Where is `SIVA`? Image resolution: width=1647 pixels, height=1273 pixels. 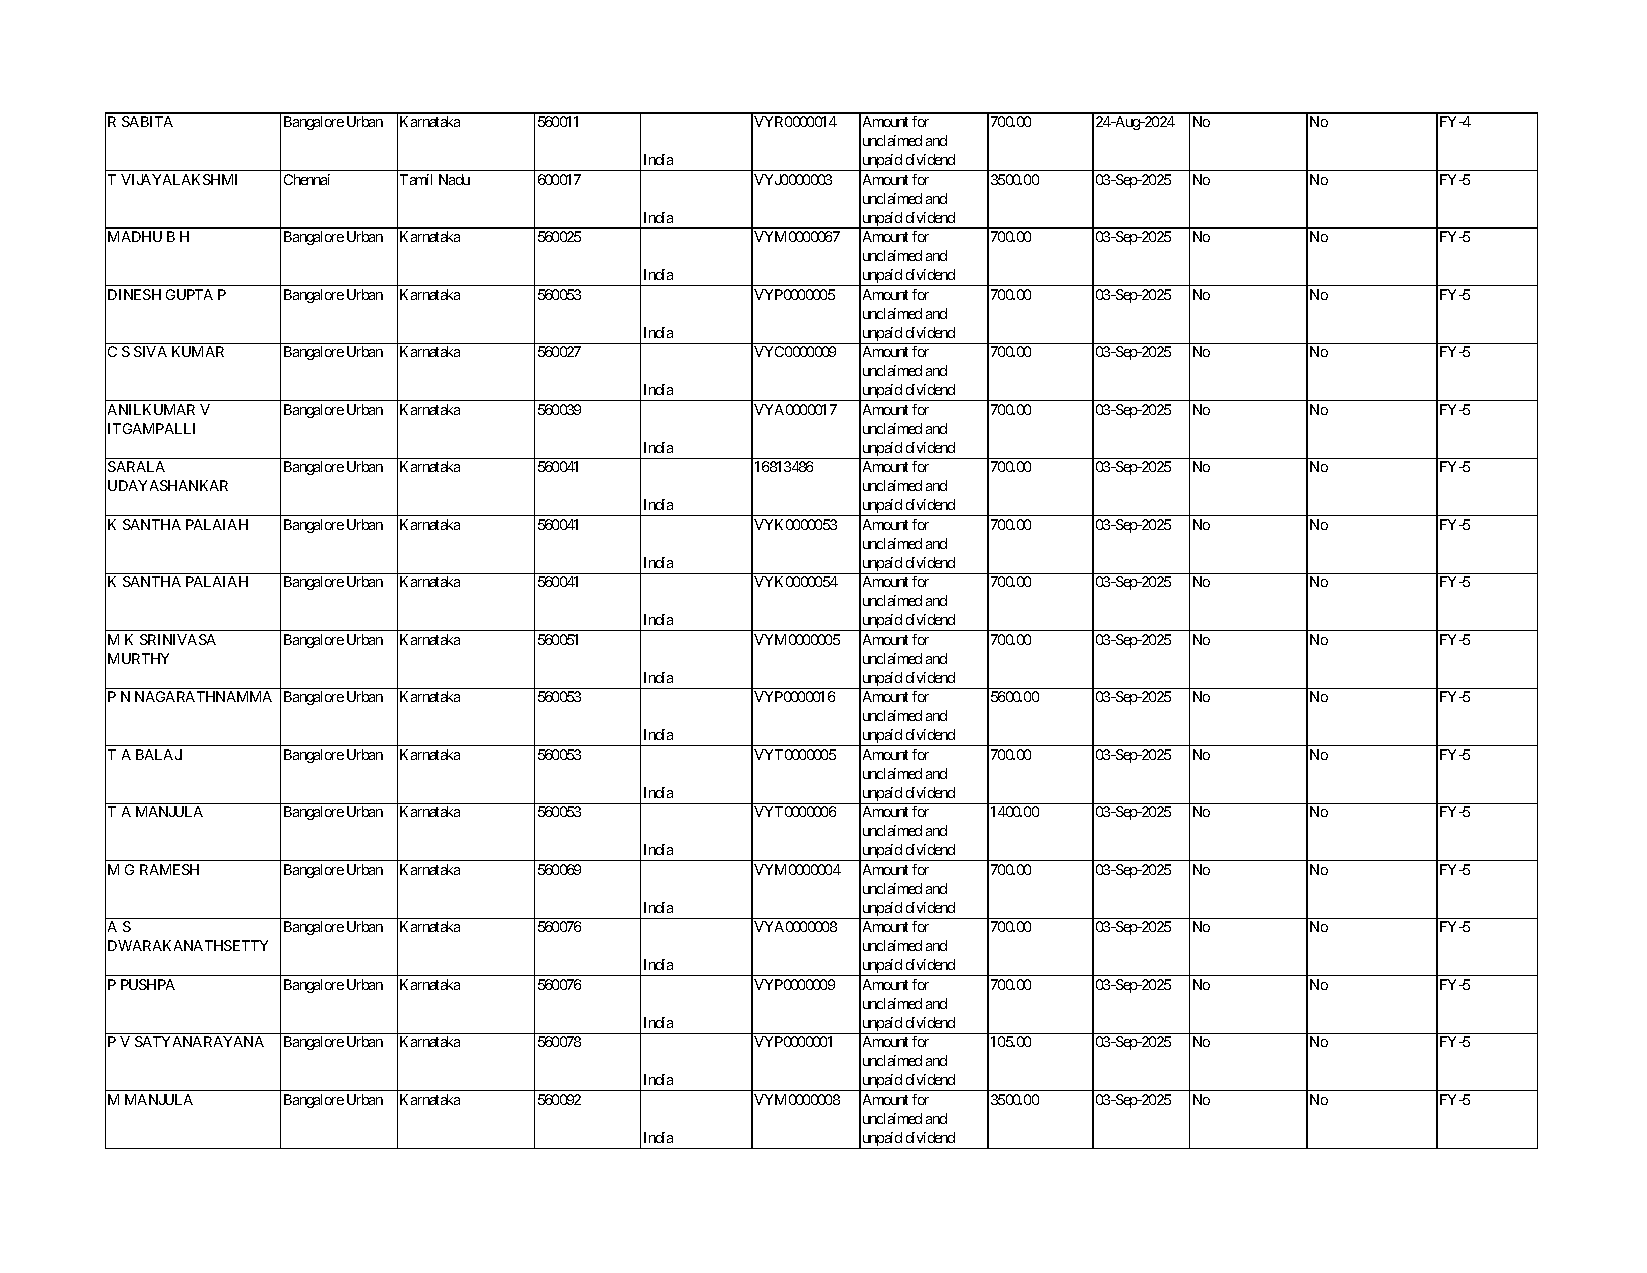 SIVA is located at coordinates (150, 351).
